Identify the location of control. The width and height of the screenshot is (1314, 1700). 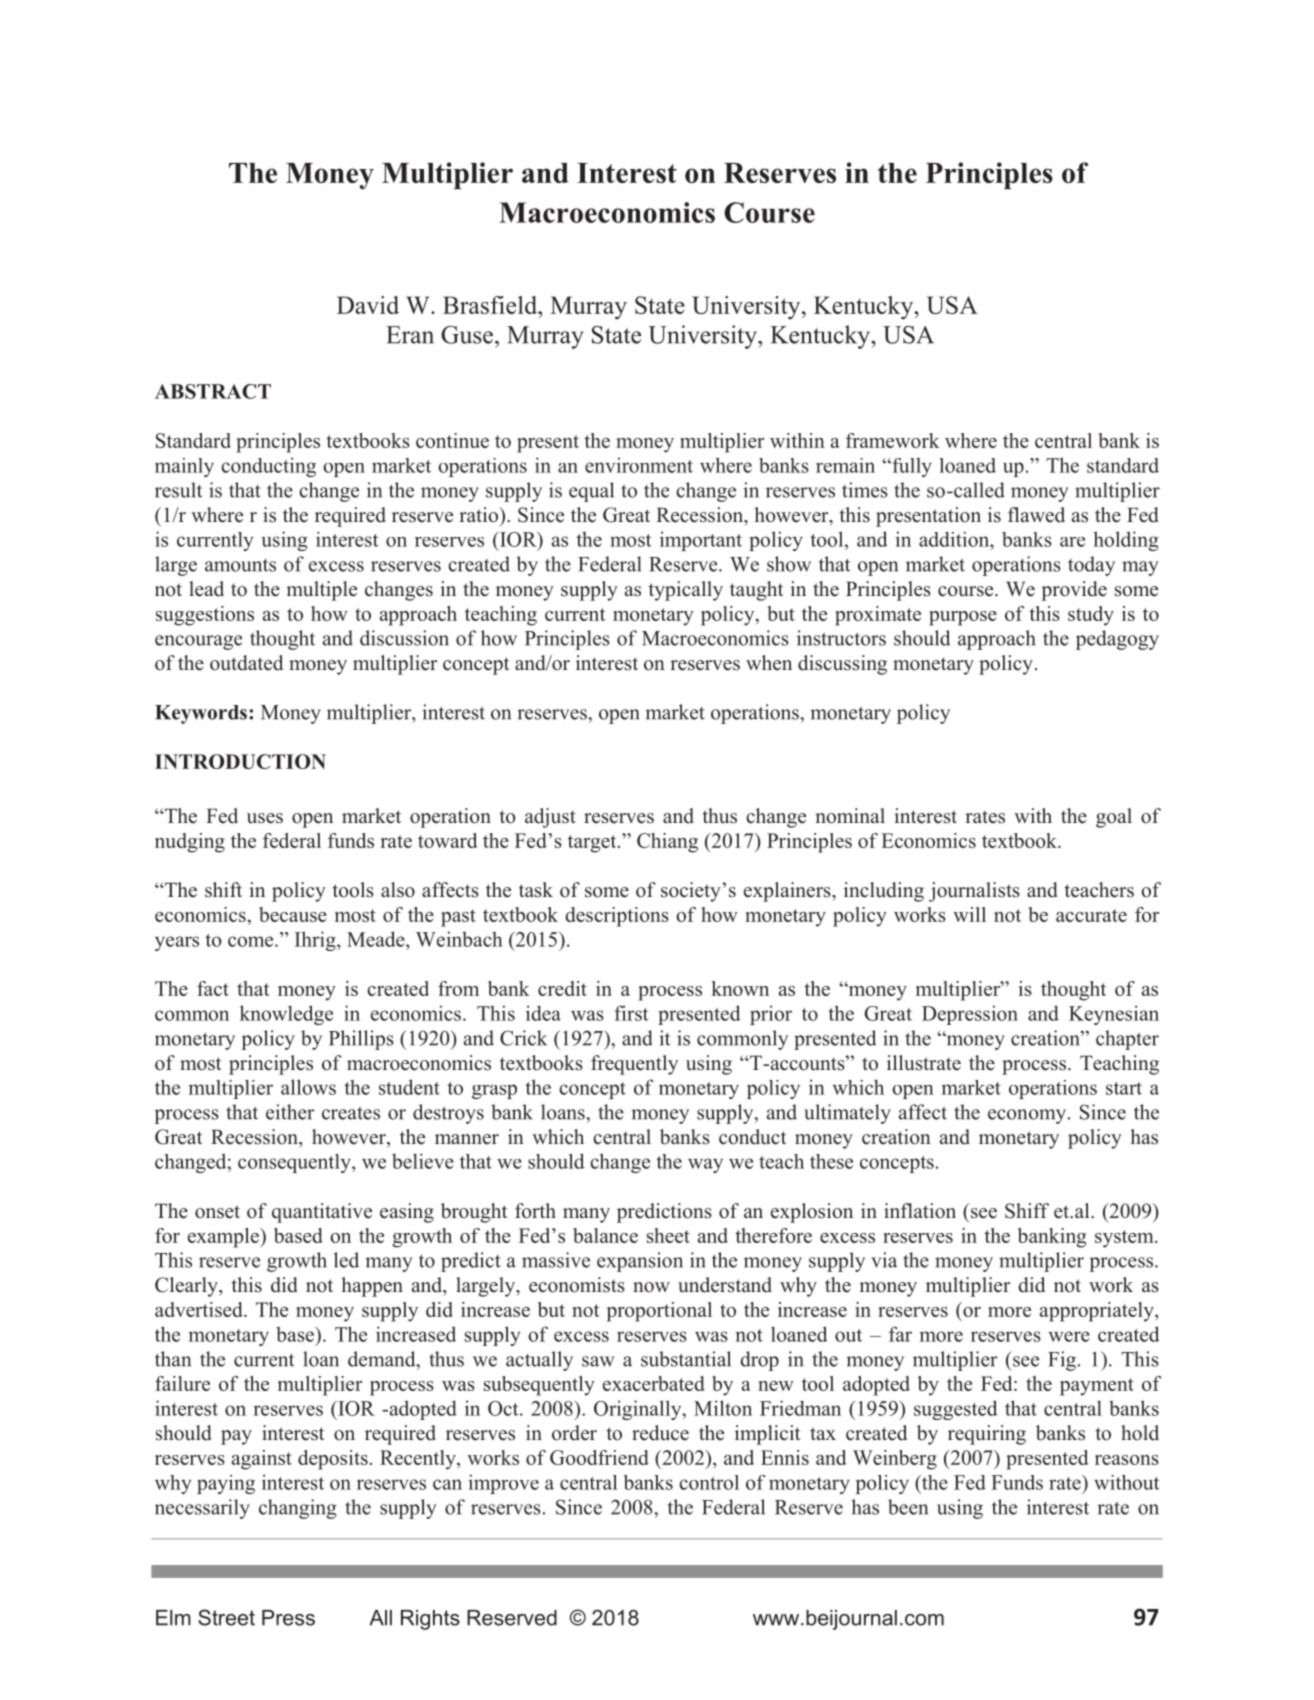
(709, 1482).
